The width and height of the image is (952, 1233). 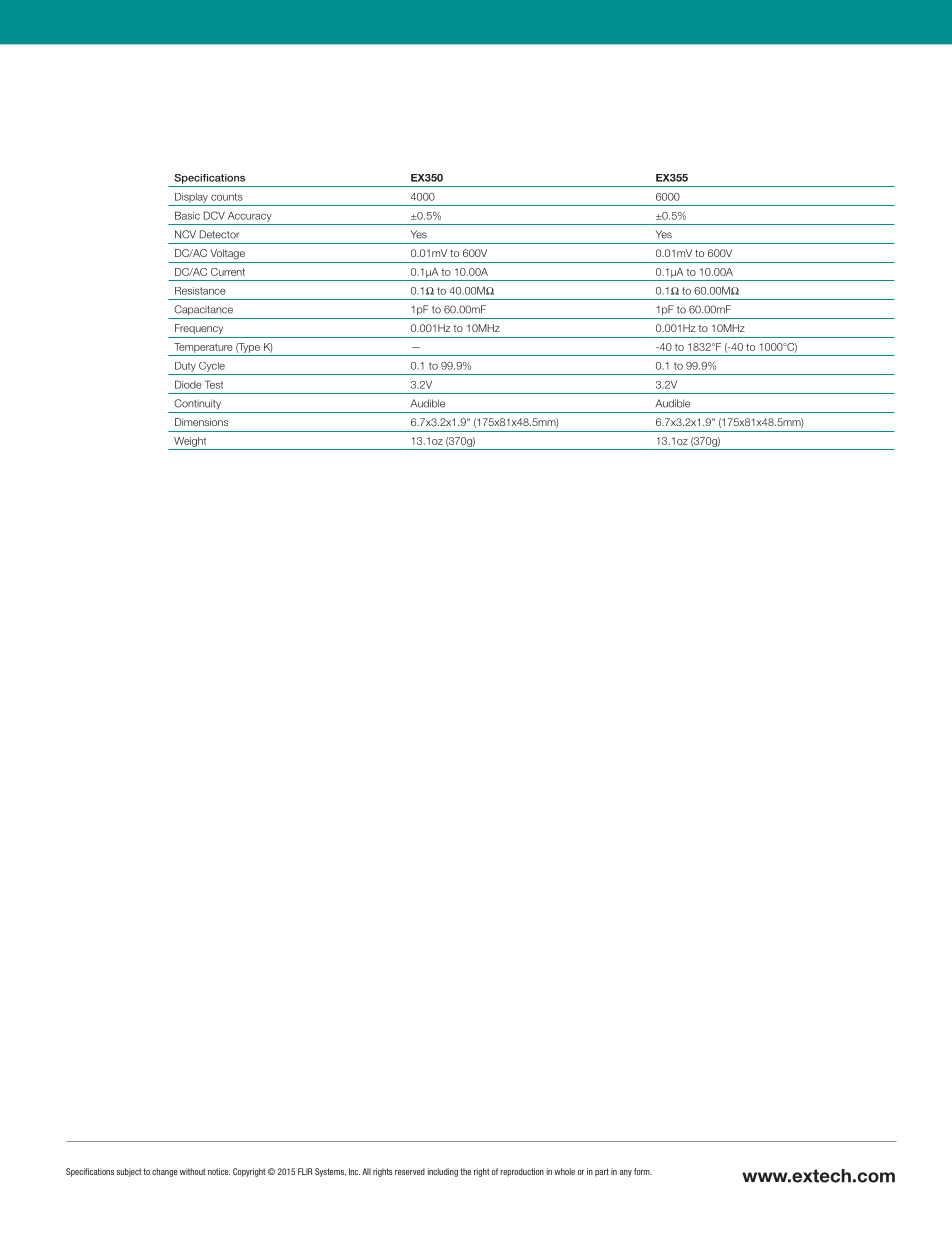 What do you see at coordinates (227, 254) in the image?
I see `Voltage` at bounding box center [227, 254].
